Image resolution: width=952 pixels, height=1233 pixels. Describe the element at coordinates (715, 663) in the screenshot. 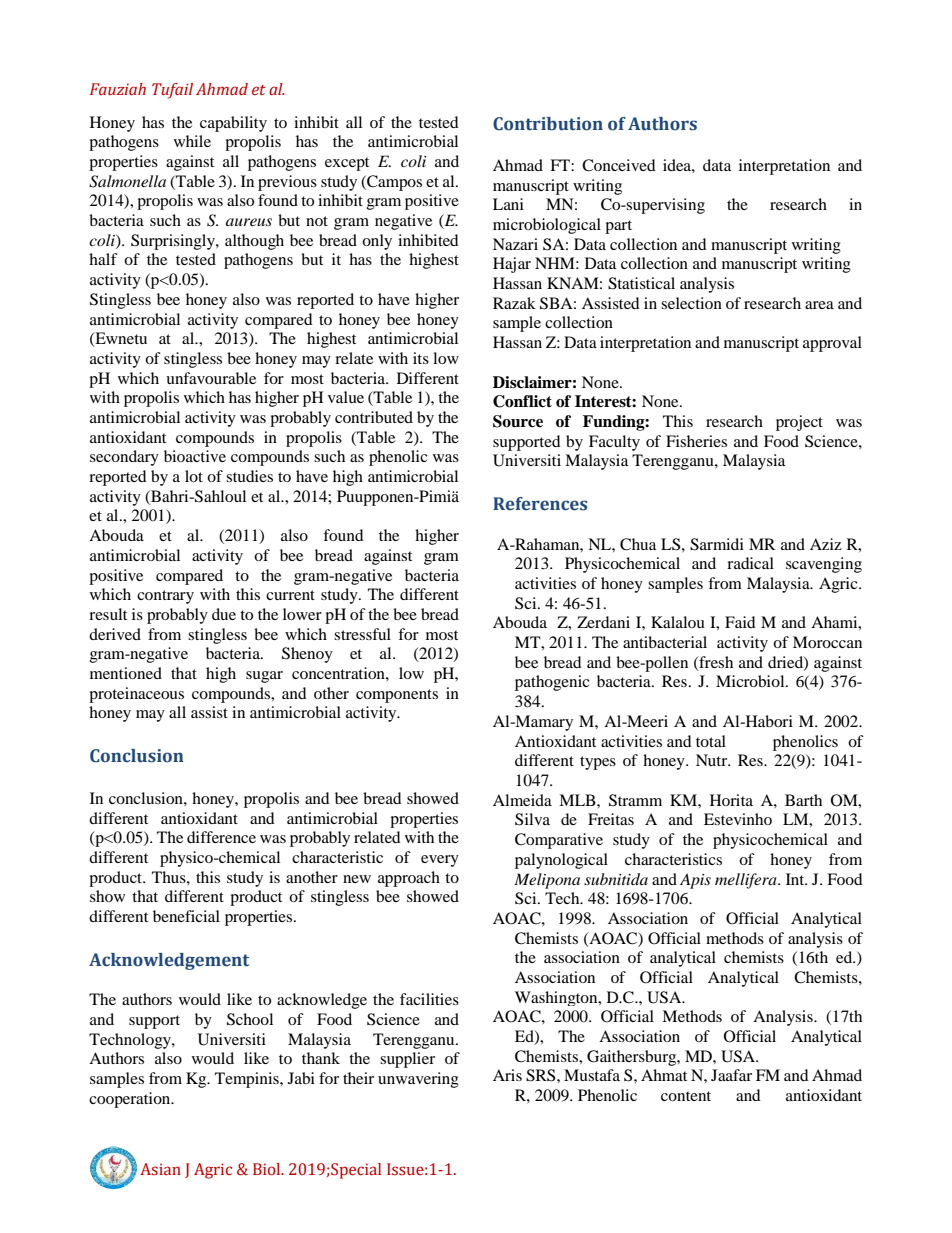

I see `fresh` at that location.
